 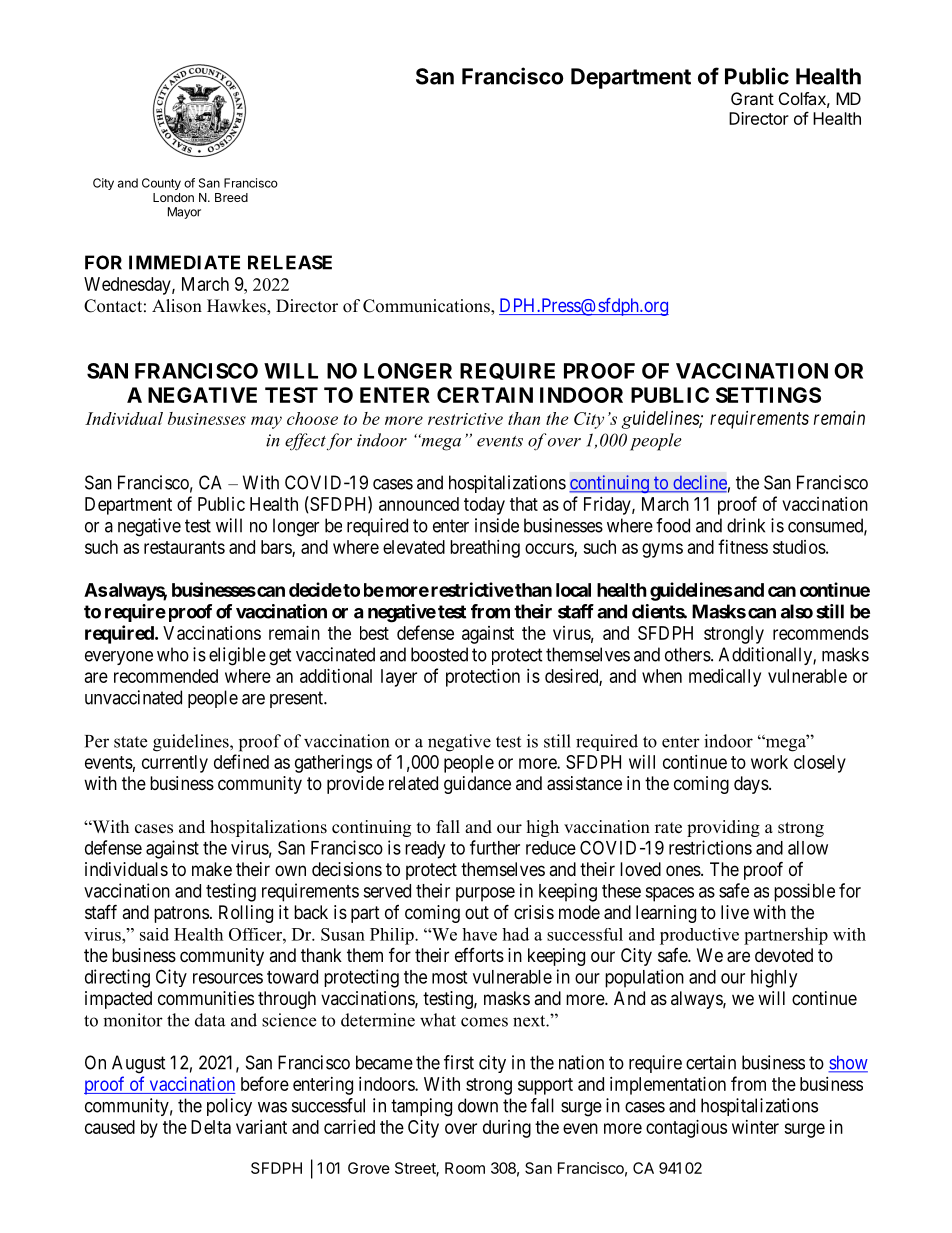 What do you see at coordinates (821, 633) in the document?
I see `recommends` at bounding box center [821, 633].
